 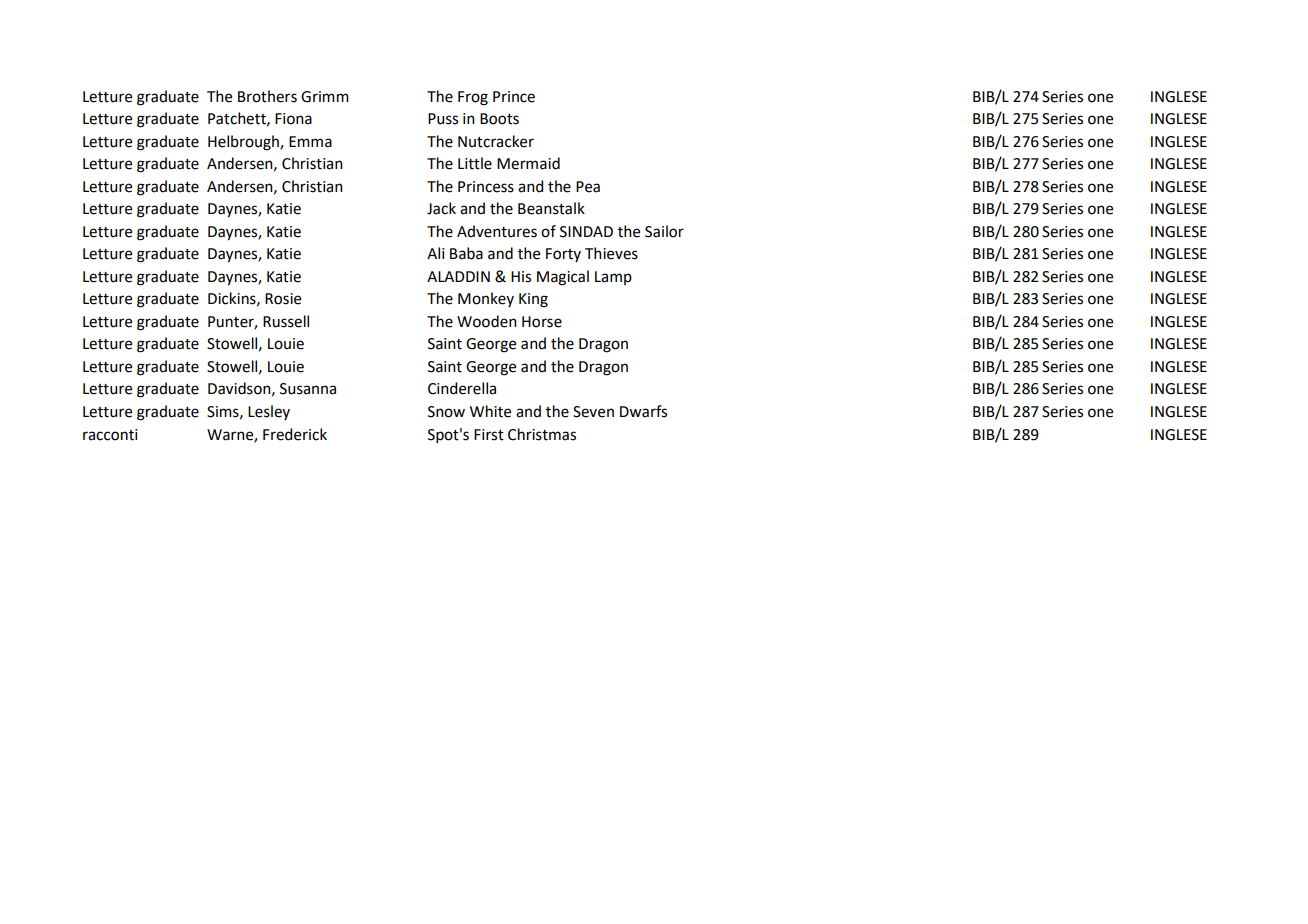 I want to click on Rosie, so click(x=283, y=299).
